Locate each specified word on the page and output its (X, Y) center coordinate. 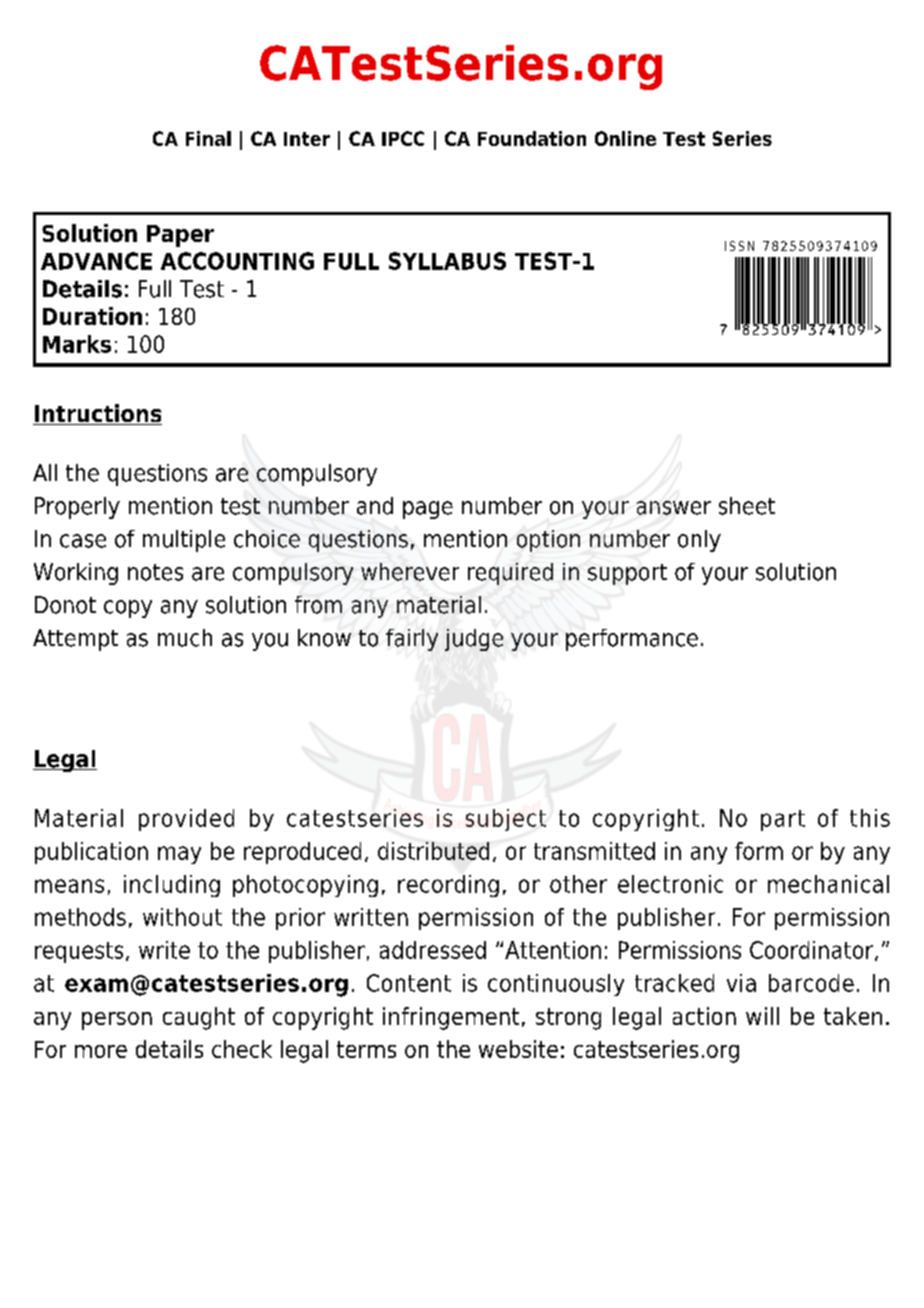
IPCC (403, 138)
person (117, 1021)
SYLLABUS (447, 261)
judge (474, 640)
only (699, 541)
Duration (92, 316)
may (179, 855)
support (627, 574)
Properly (77, 508)
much (185, 638)
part (783, 820)
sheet (747, 506)
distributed (433, 851)
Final (208, 138)
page (428, 510)
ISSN (739, 246)
